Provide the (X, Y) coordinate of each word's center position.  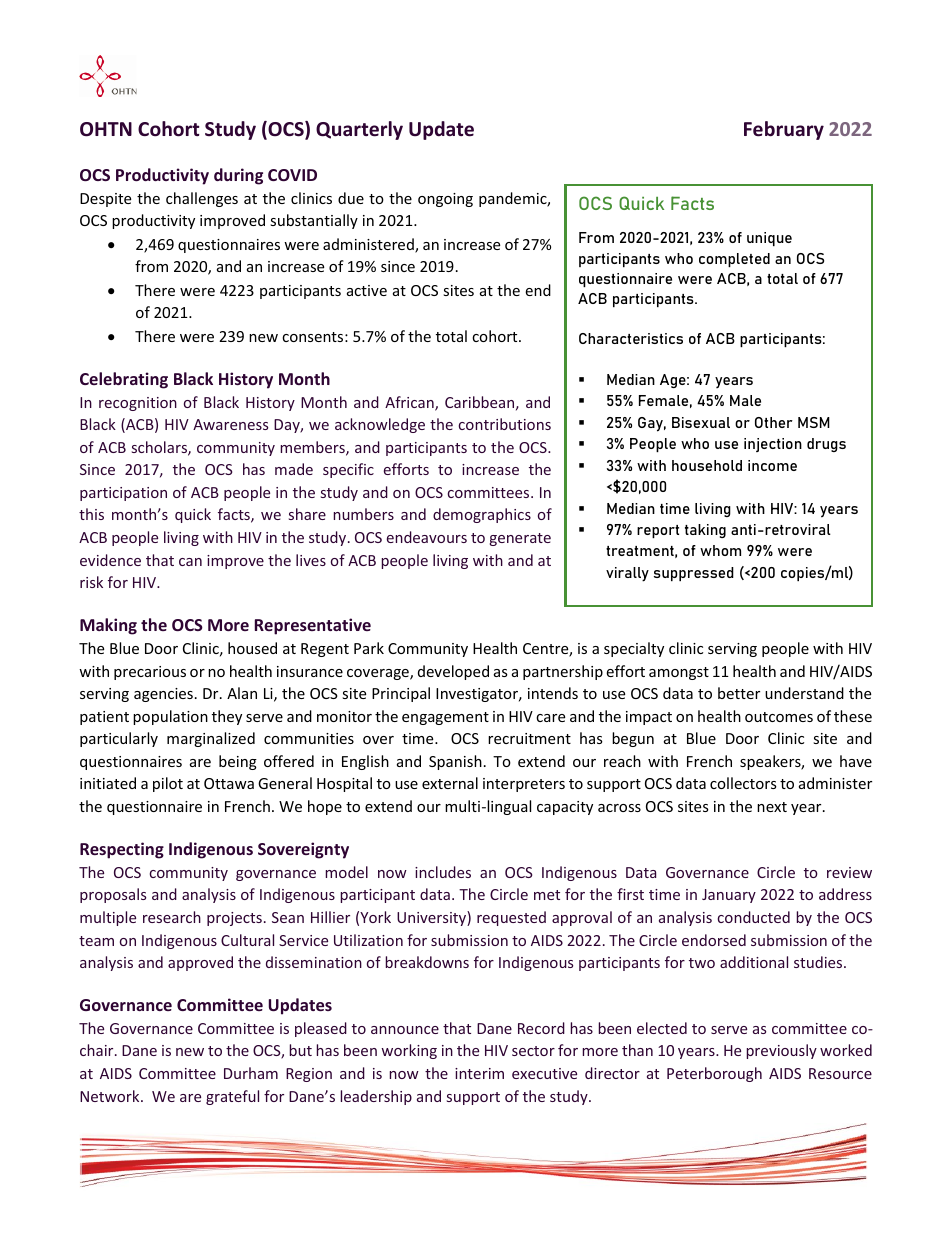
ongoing (445, 200)
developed (453, 672)
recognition (138, 404)
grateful (232, 1097)
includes (443, 872)
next (772, 807)
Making (108, 626)
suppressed (694, 574)
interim (479, 1073)
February (784, 130)
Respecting (122, 850)
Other (774, 422)
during (238, 176)
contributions (505, 424)
